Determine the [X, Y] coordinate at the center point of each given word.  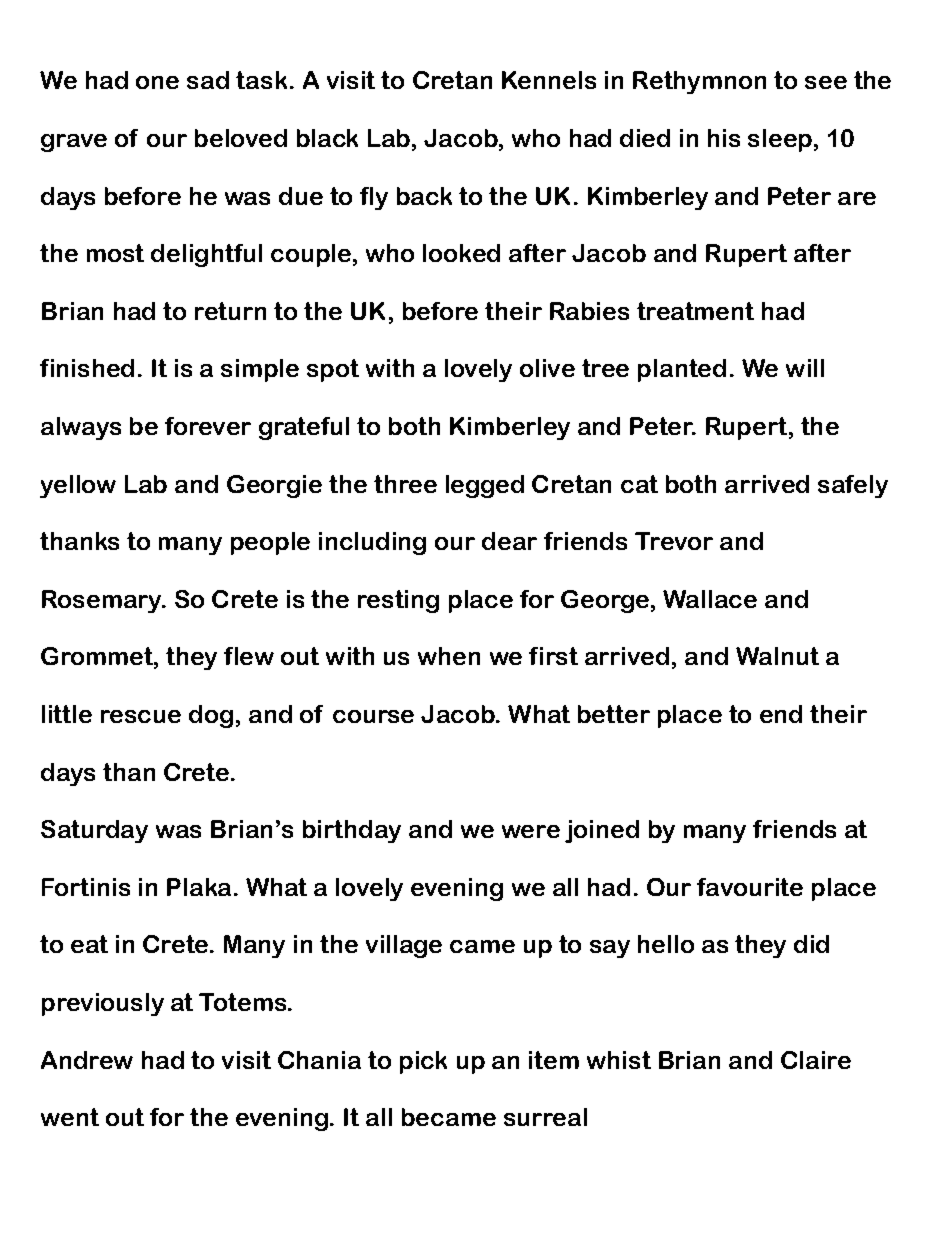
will [805, 368]
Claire [816, 1060]
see [826, 82]
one [157, 82]
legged [485, 486]
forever [208, 426]
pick [423, 1062]
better [614, 714]
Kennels [549, 80]
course [373, 716]
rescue [141, 716]
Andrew [87, 1060]
